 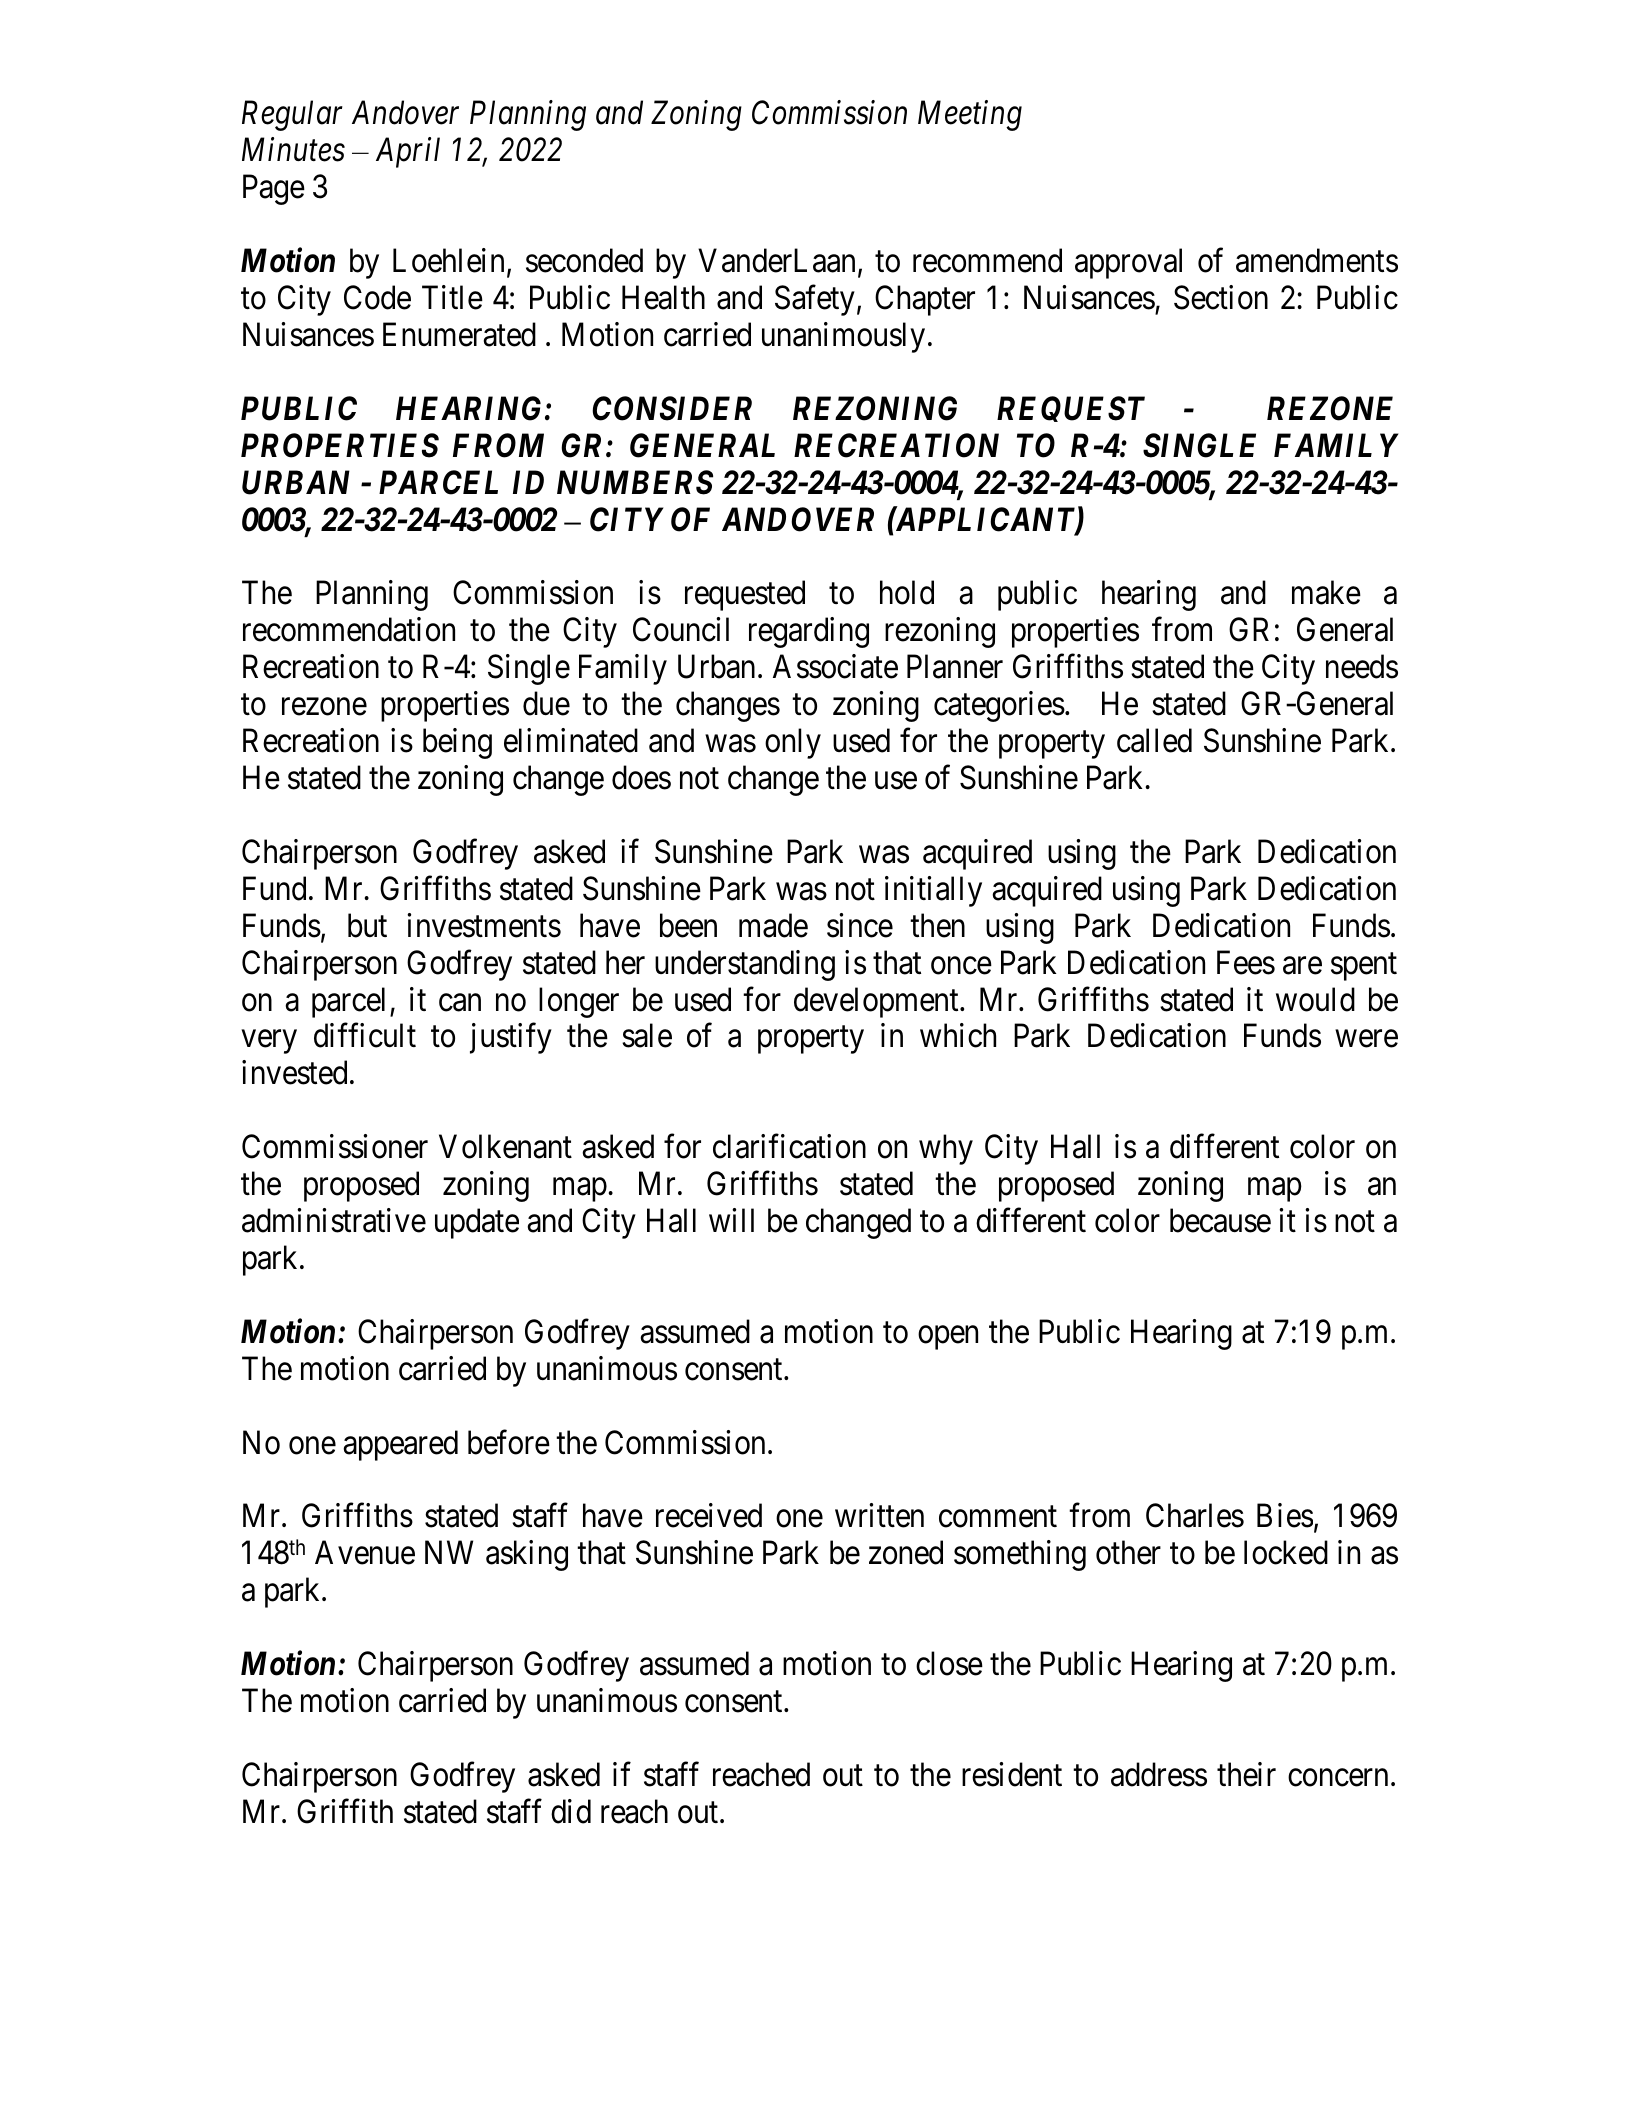 What do you see at coordinates (970, 116) in the screenshot?
I see `Meeting` at bounding box center [970, 116].
